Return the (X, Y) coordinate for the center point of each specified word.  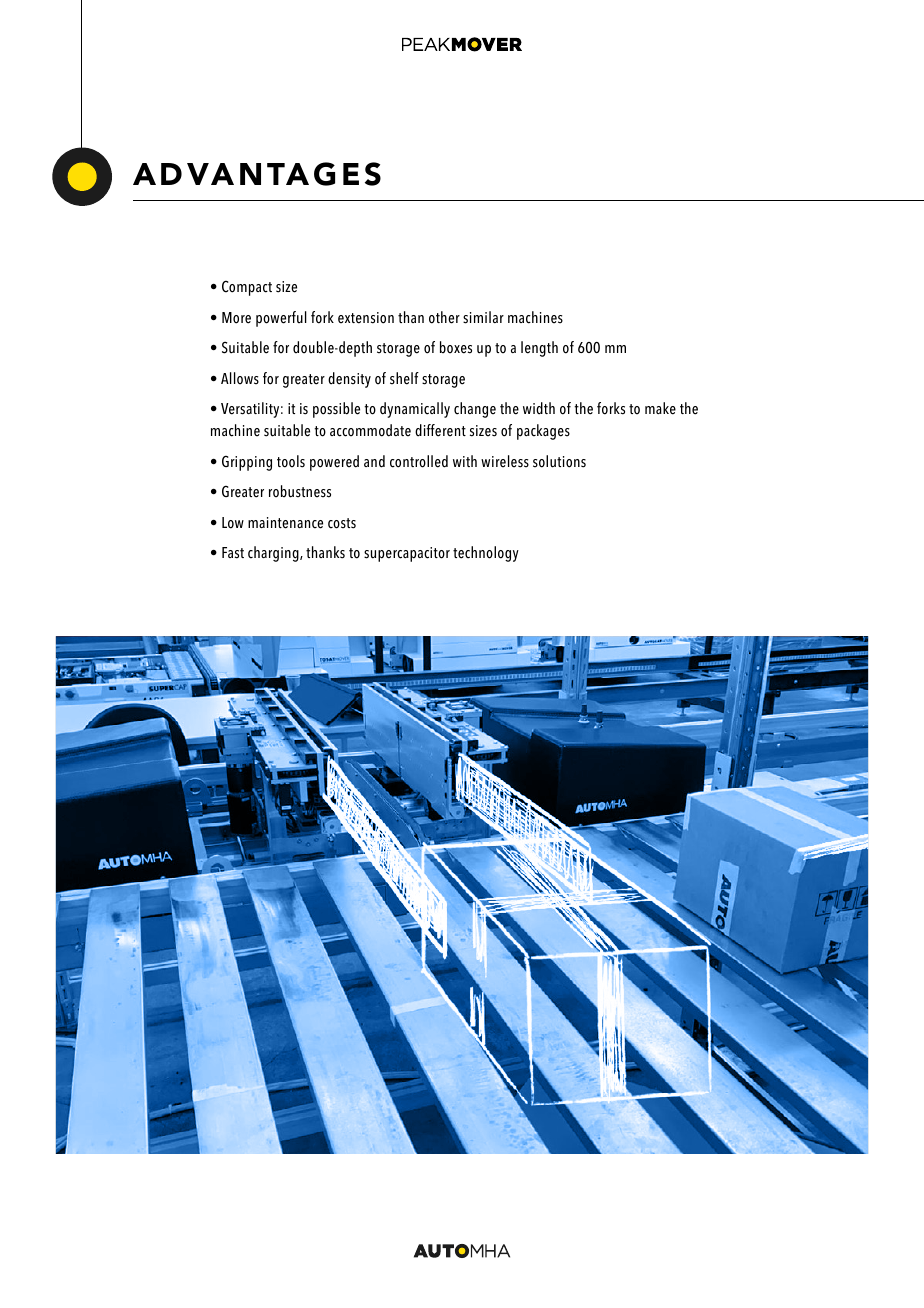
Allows (240, 378)
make (660, 408)
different (440, 430)
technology (486, 554)
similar (483, 317)
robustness (300, 491)
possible (336, 410)
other (444, 317)
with (465, 461)
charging (274, 554)
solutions (559, 461)
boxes (456, 347)
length (539, 349)
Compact (247, 288)
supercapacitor (407, 554)
